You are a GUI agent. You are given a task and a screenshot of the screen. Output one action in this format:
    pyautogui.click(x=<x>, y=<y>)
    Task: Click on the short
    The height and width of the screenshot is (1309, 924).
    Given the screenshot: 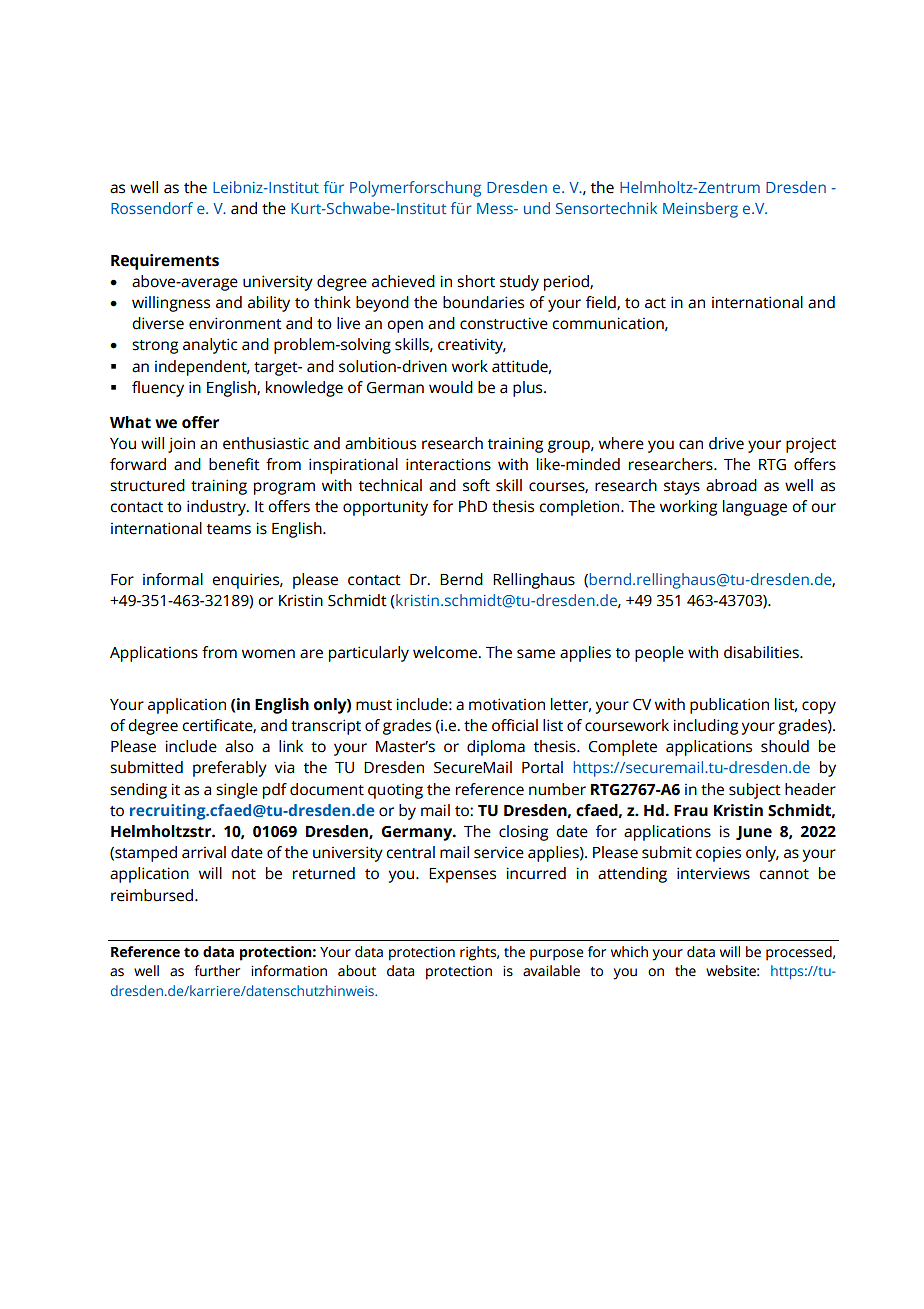 What is the action you would take?
    pyautogui.click(x=476, y=281)
